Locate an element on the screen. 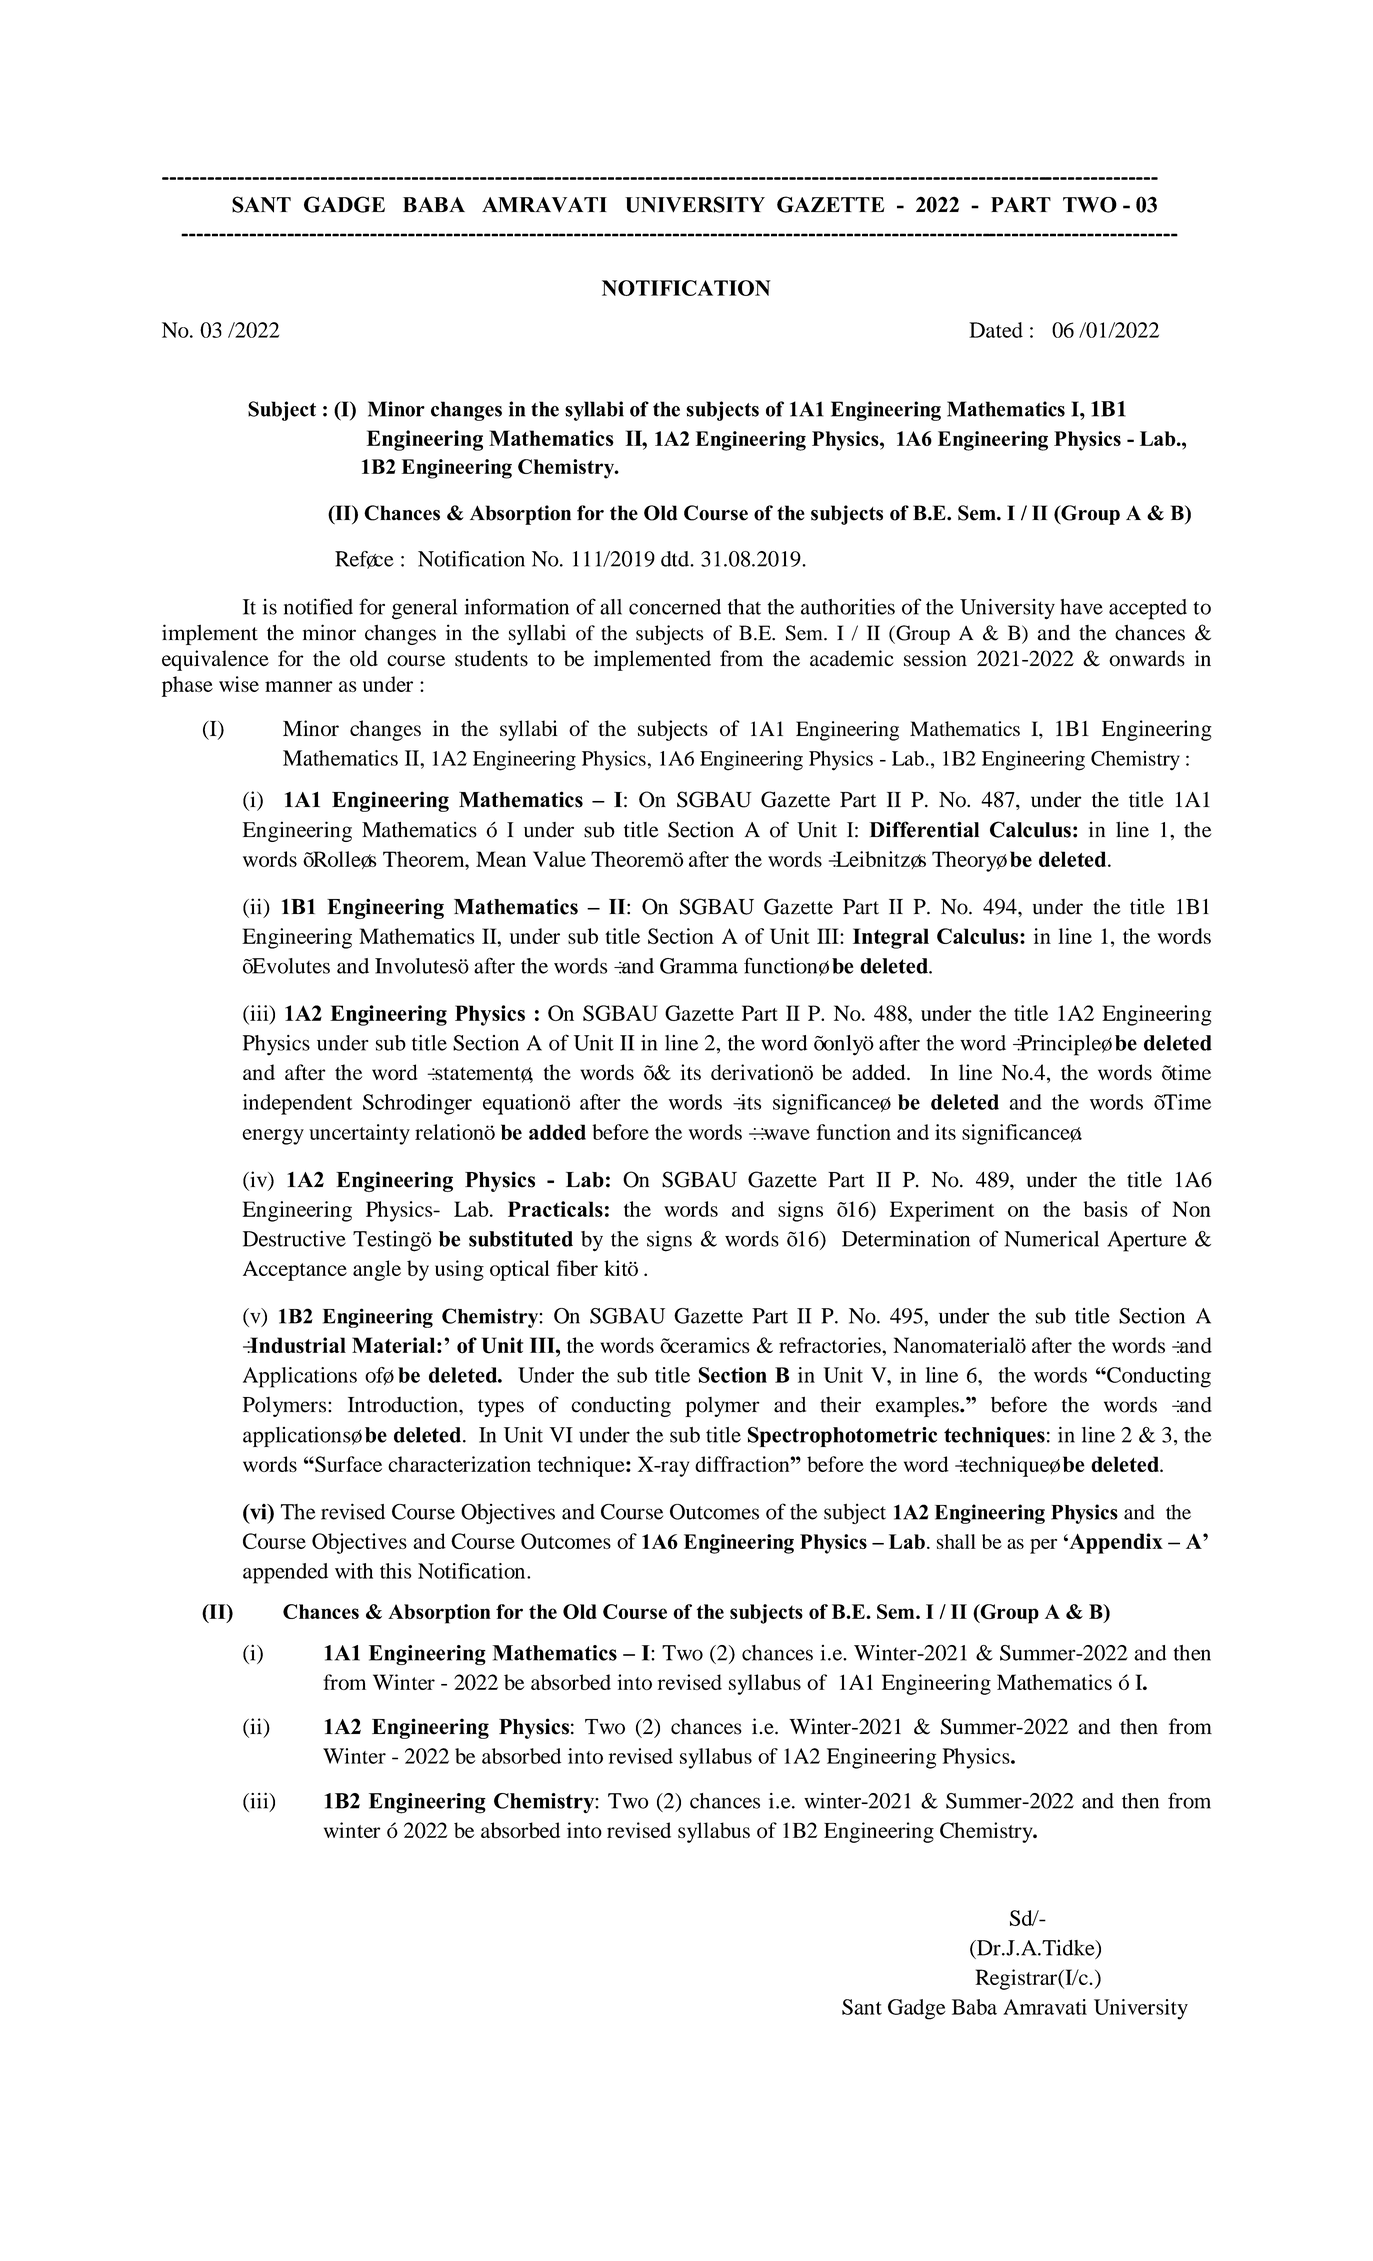  have is located at coordinates (1082, 607).
